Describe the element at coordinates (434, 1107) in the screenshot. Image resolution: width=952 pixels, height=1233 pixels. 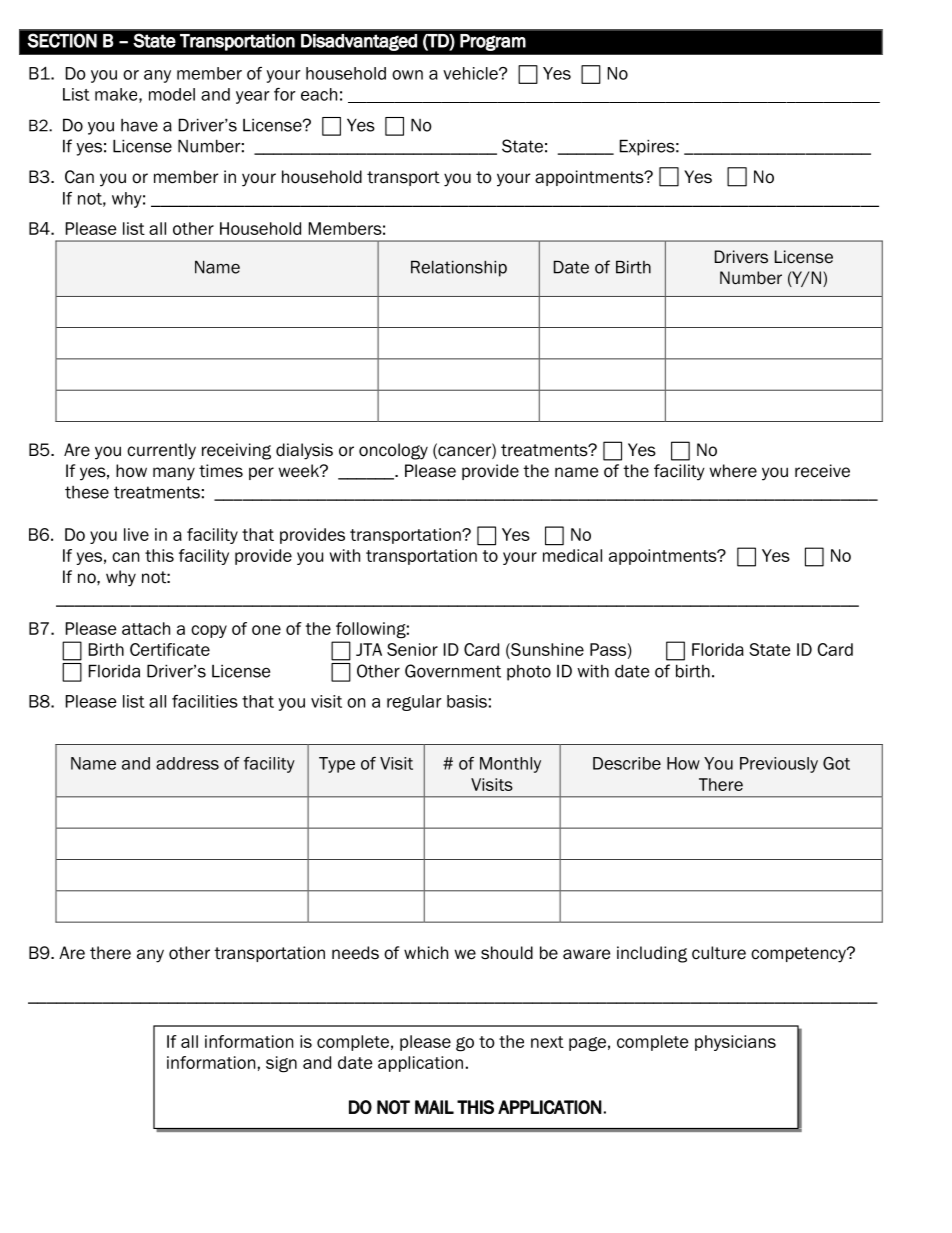
I see `MAIL` at that location.
